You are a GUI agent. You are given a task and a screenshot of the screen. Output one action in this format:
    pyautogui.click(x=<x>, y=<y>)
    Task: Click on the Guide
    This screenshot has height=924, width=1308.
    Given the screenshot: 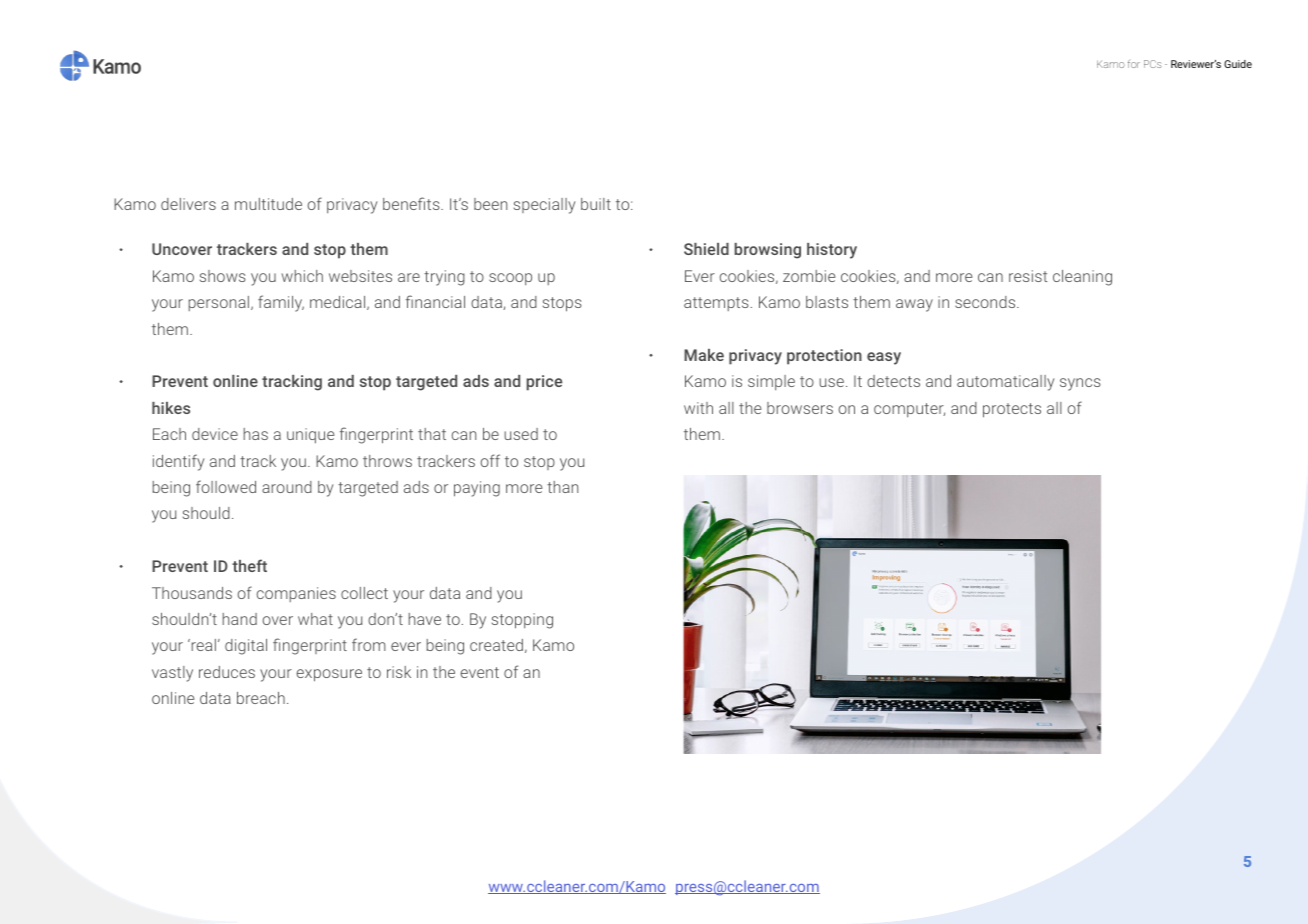 What is the action you would take?
    pyautogui.click(x=1238, y=64)
